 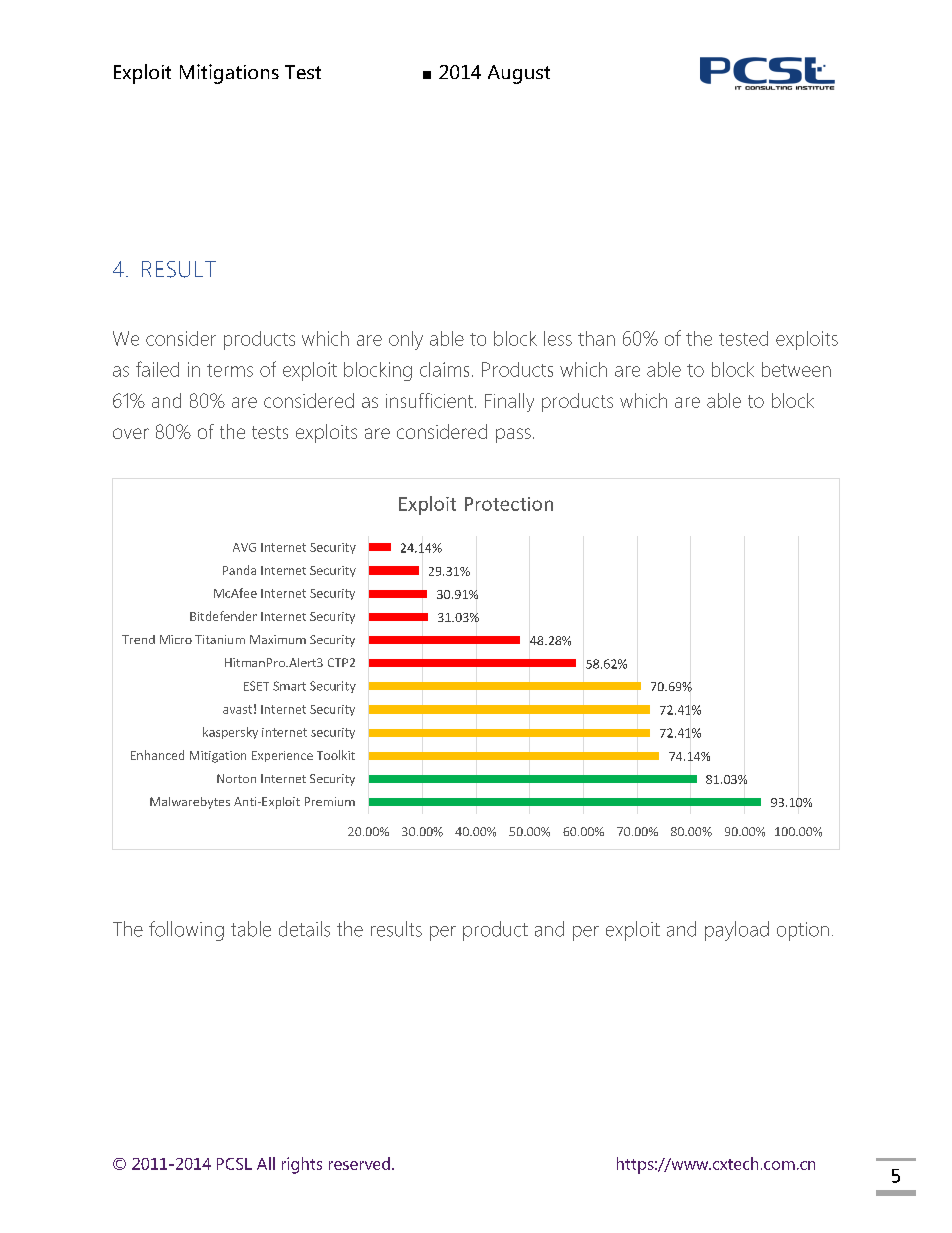 What do you see at coordinates (302, 1165) in the image?
I see `rights` at bounding box center [302, 1165].
